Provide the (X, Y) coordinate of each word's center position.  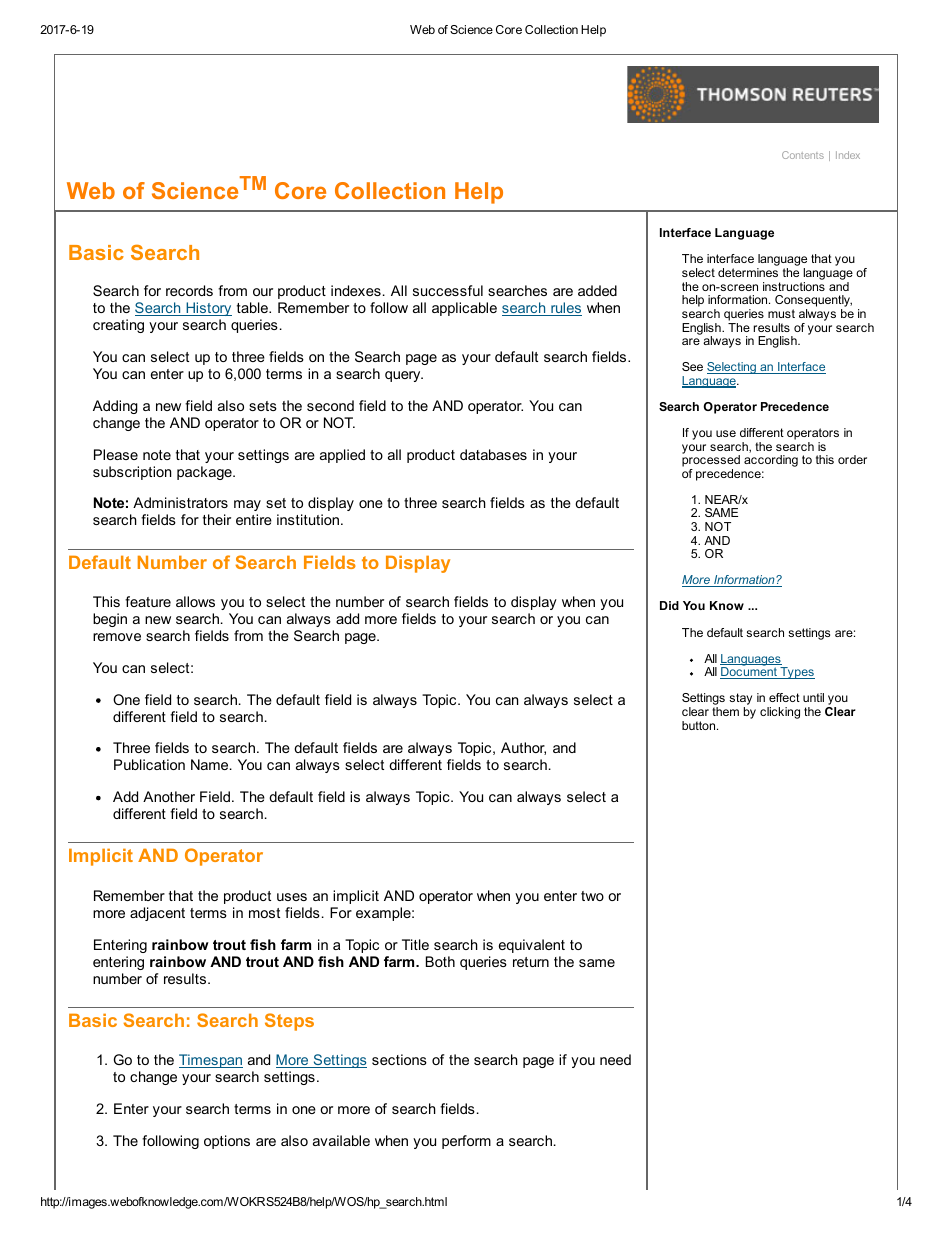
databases (493, 454)
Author (523, 748)
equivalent (532, 946)
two (592, 896)
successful (448, 290)
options (227, 1142)
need (615, 1059)
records (189, 290)
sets (263, 406)
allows (195, 601)
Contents (803, 155)
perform (466, 1142)
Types (796, 673)
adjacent (157, 914)
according (771, 461)
